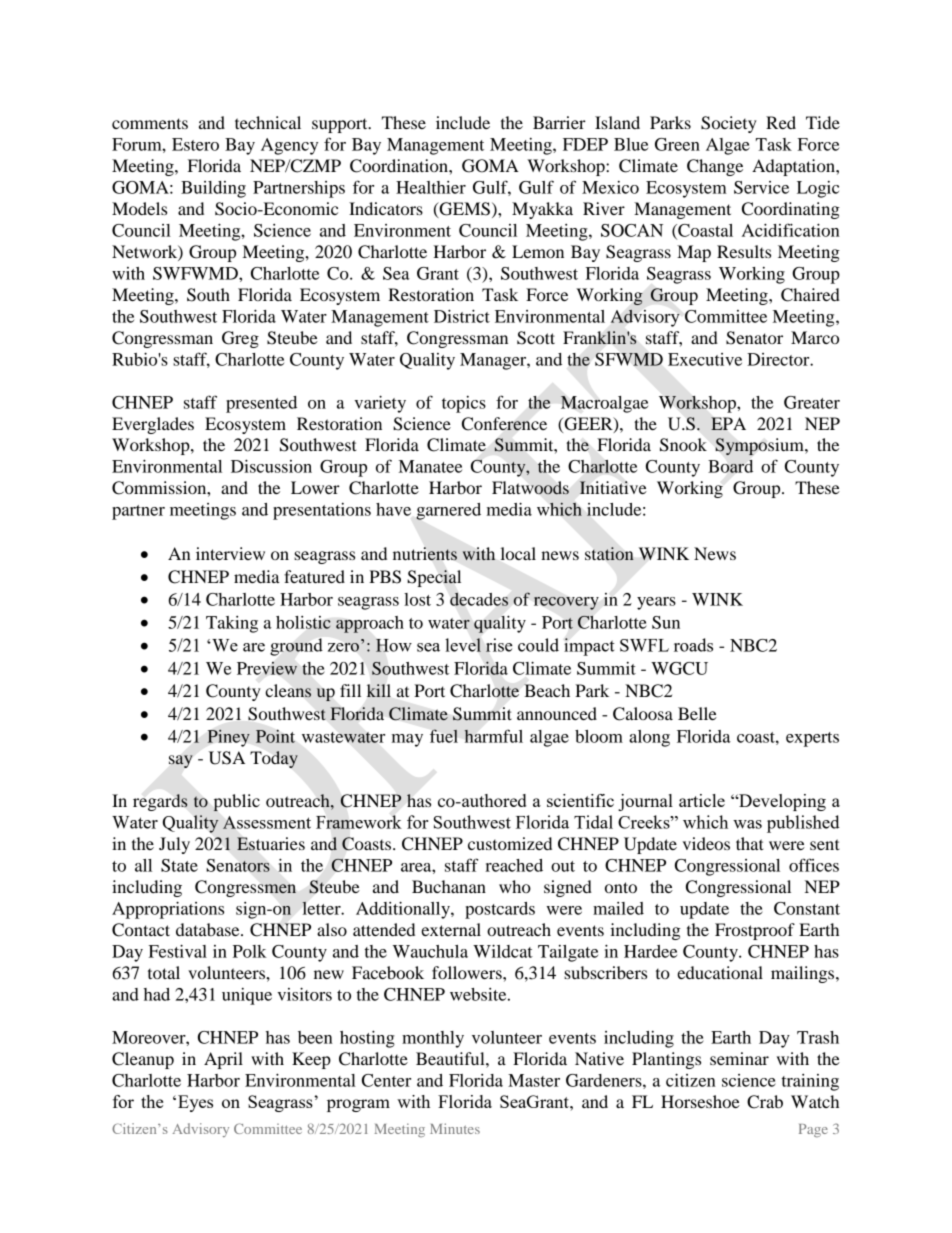 Image resolution: width=952 pixels, height=1233 pixels. I want to click on Building, so click(213, 189).
